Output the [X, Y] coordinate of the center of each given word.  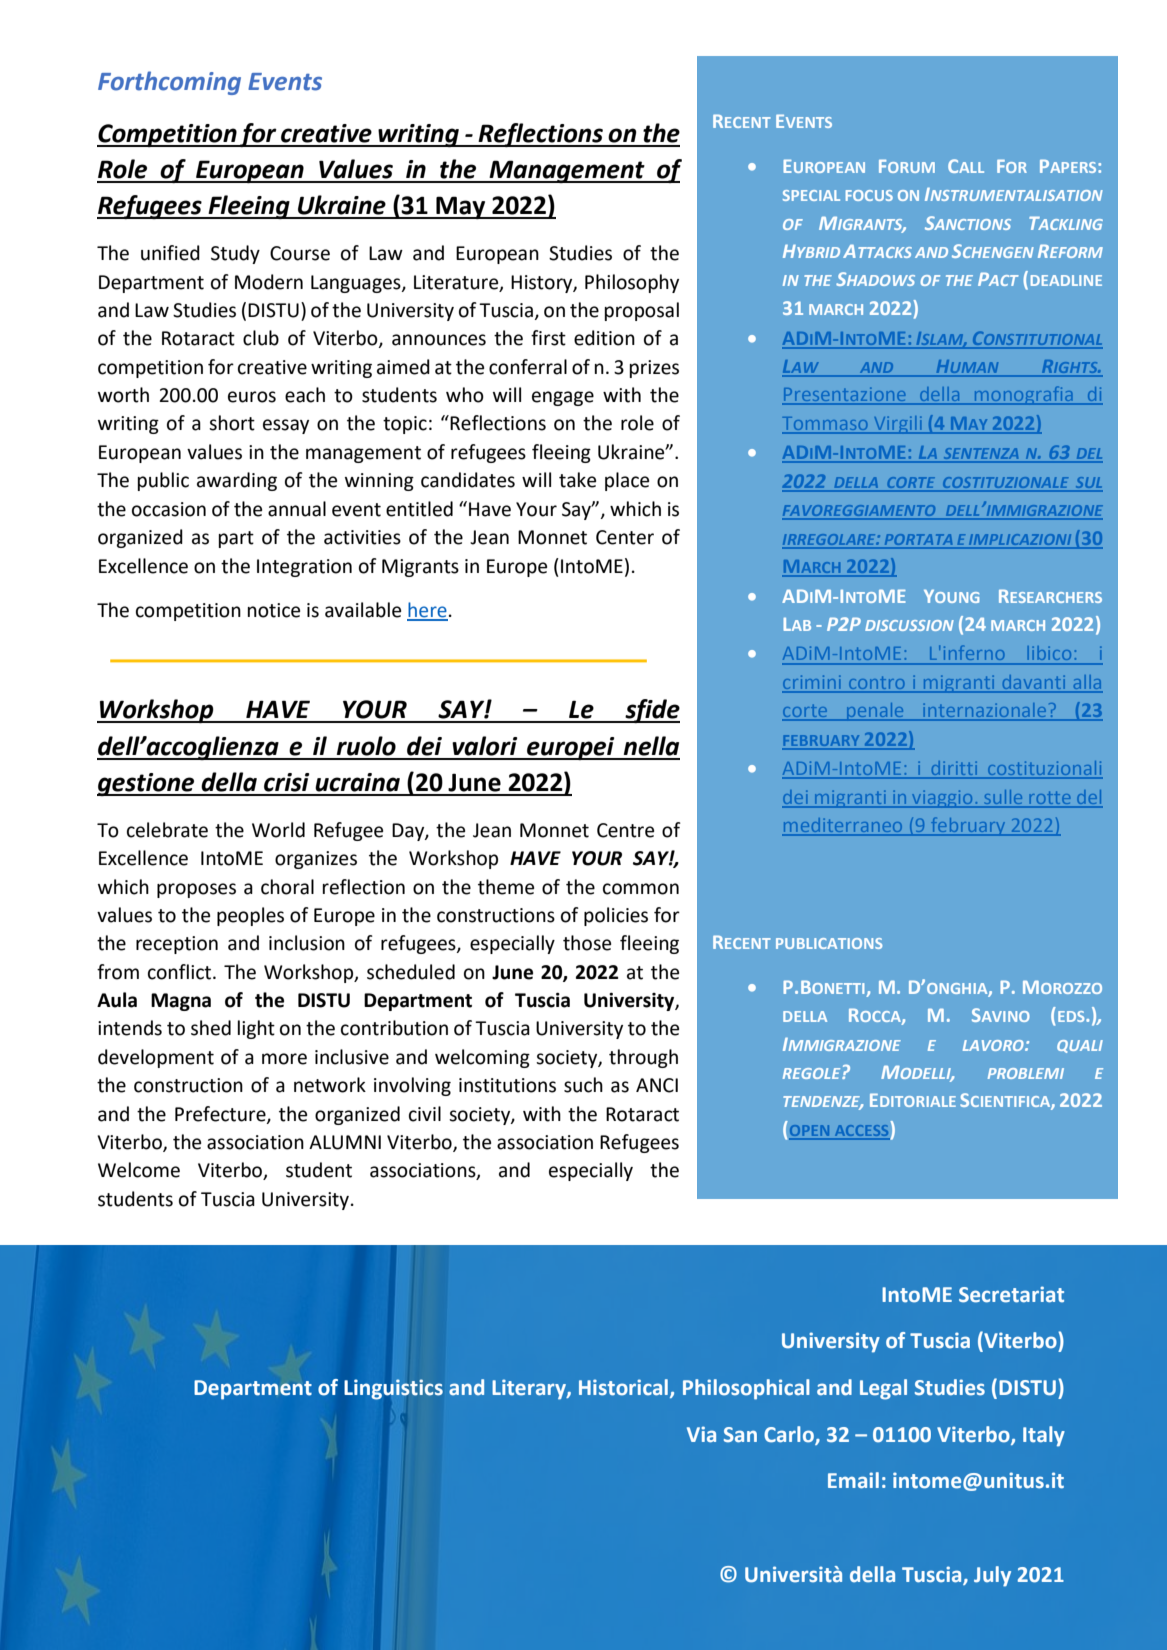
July [992, 1576]
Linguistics [394, 1389]
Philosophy [632, 283]
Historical [623, 1387]
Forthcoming [169, 83]
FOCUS [869, 195]
